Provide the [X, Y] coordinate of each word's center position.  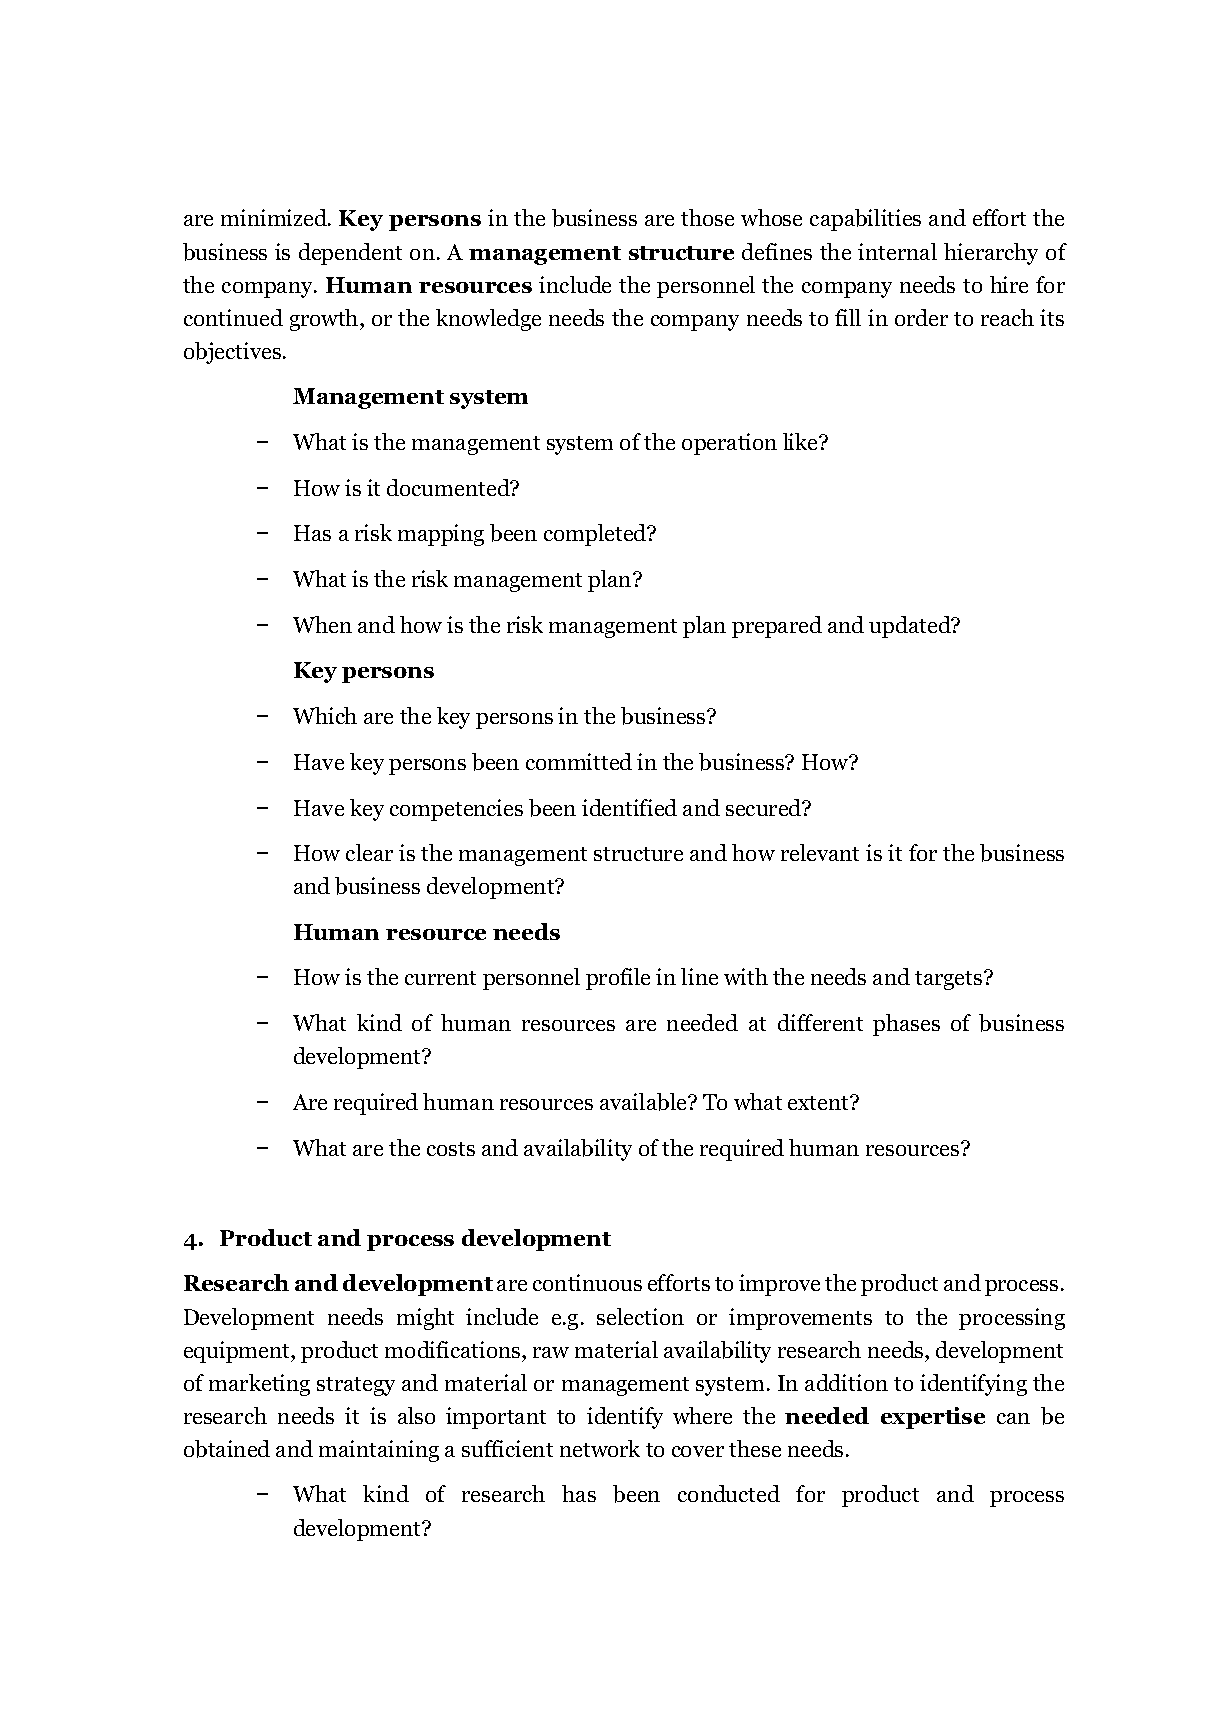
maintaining [379, 1451]
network [600, 1448]
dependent [350, 254]
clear [369, 852]
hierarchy [991, 254]
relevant [820, 852]
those [707, 217]
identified [629, 807]
